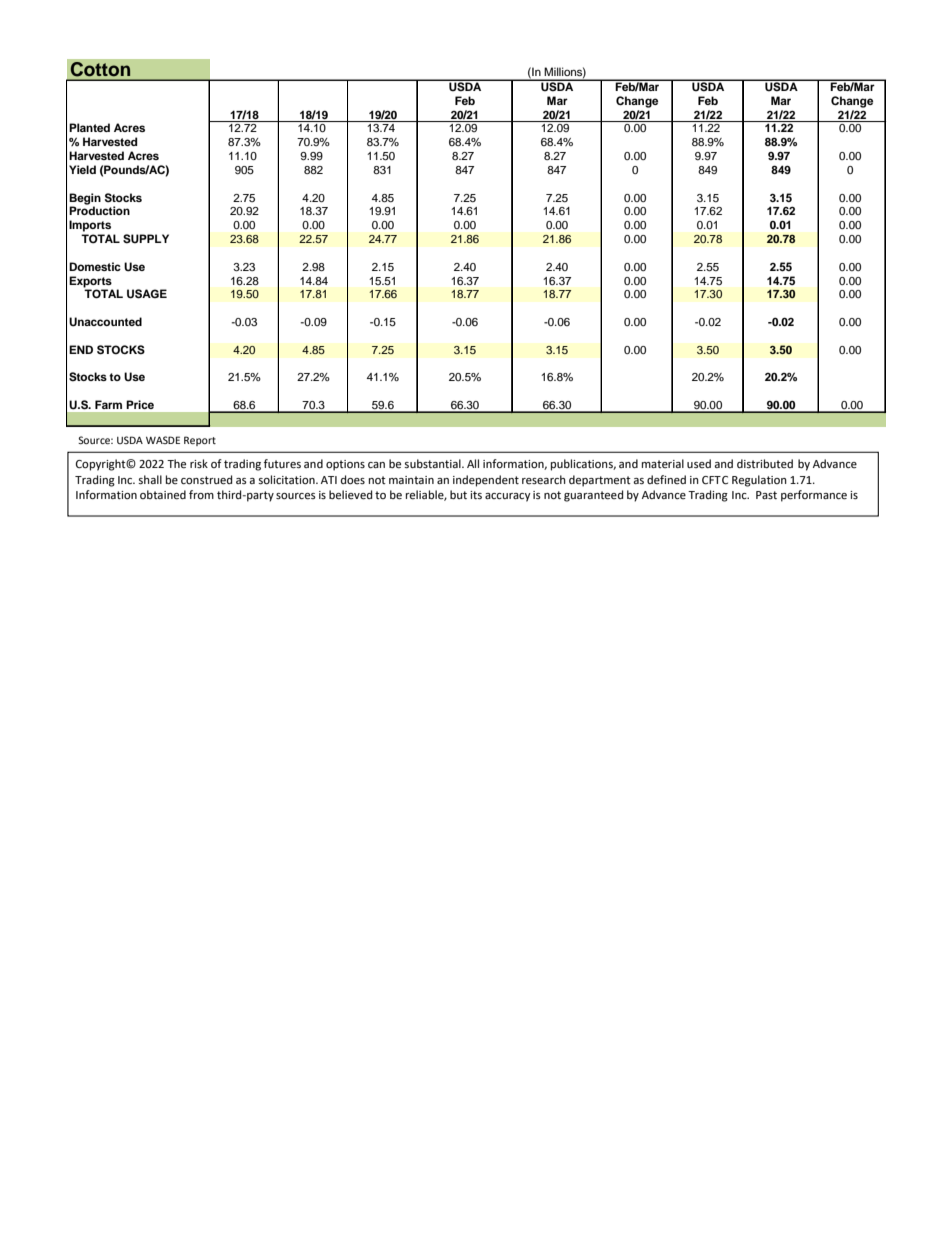  I want to click on Unaccounted, so click(105, 322).
